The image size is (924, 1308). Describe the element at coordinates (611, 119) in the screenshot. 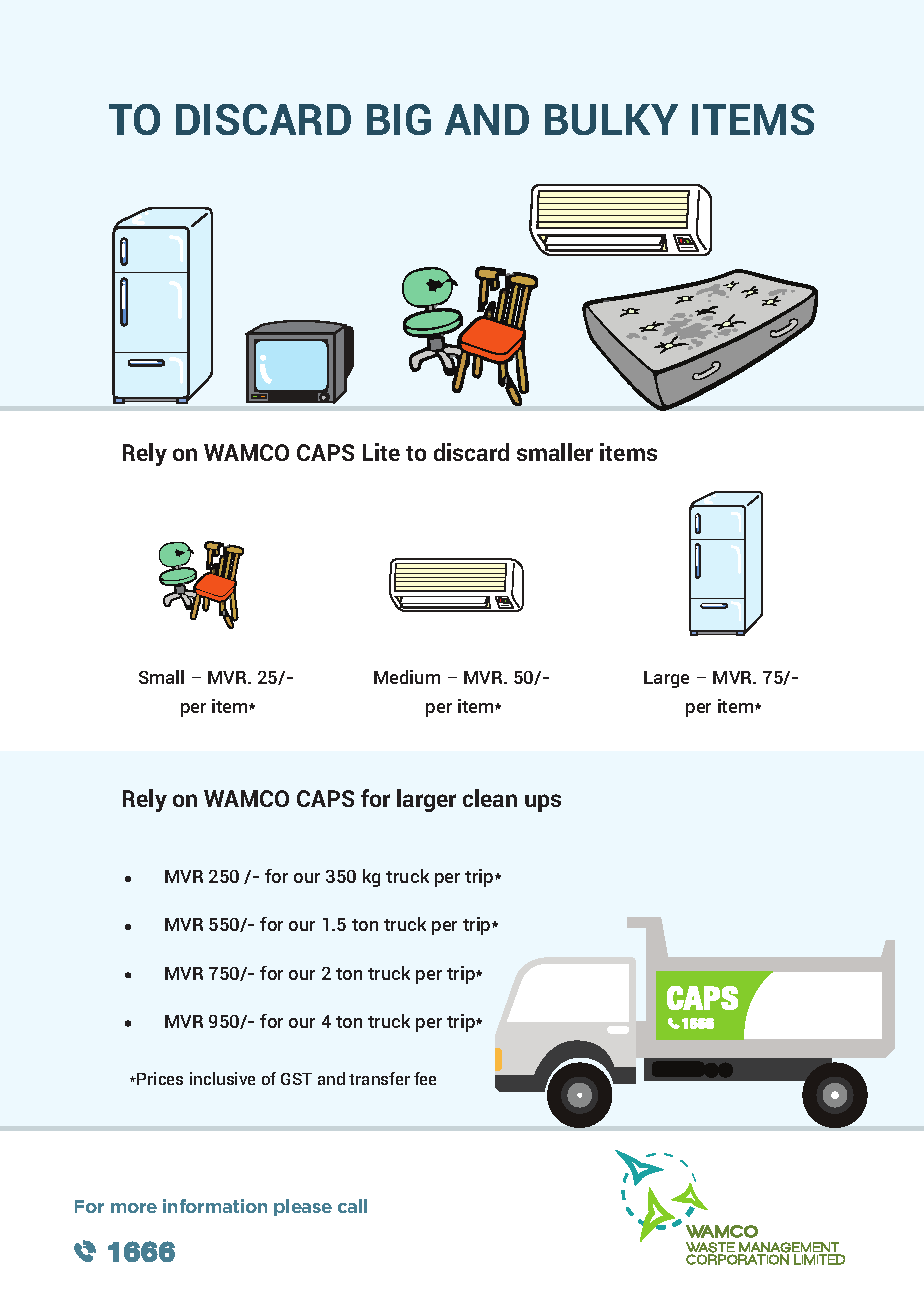

I see `BULKY` at that location.
